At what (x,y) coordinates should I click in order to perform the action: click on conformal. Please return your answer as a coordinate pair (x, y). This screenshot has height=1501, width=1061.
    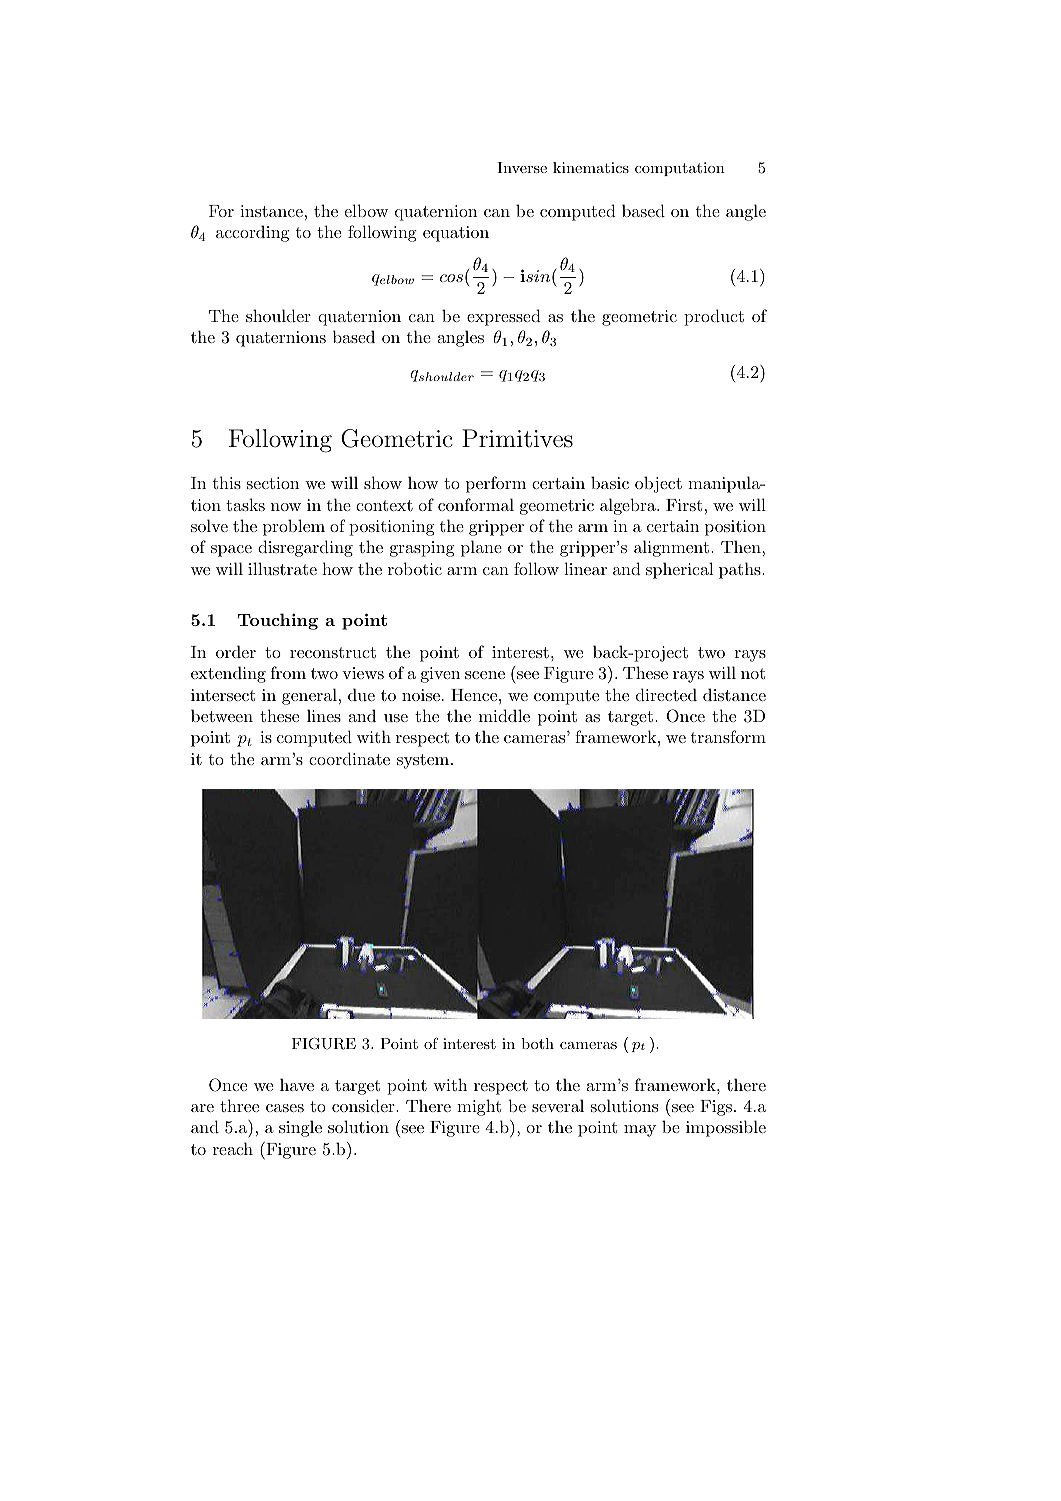
    Looking at the image, I should click on (476, 504).
